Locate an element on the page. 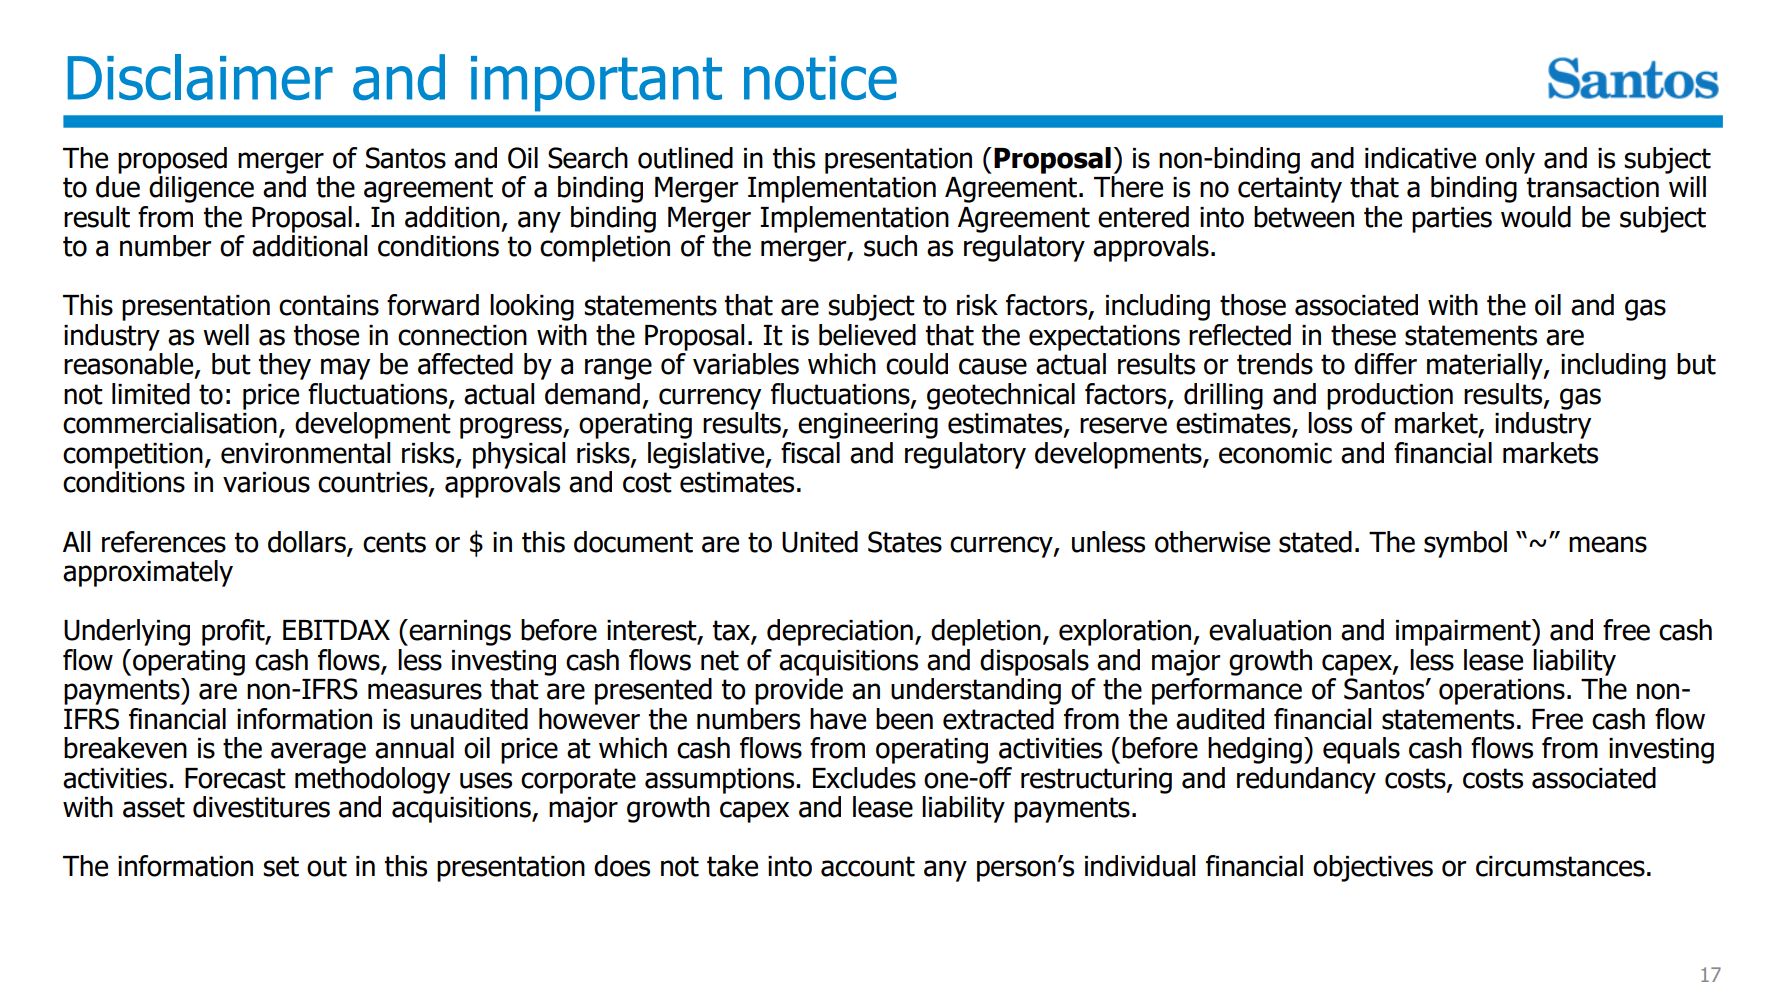 The width and height of the page is (1786, 1005). approximately is located at coordinates (148, 573).
